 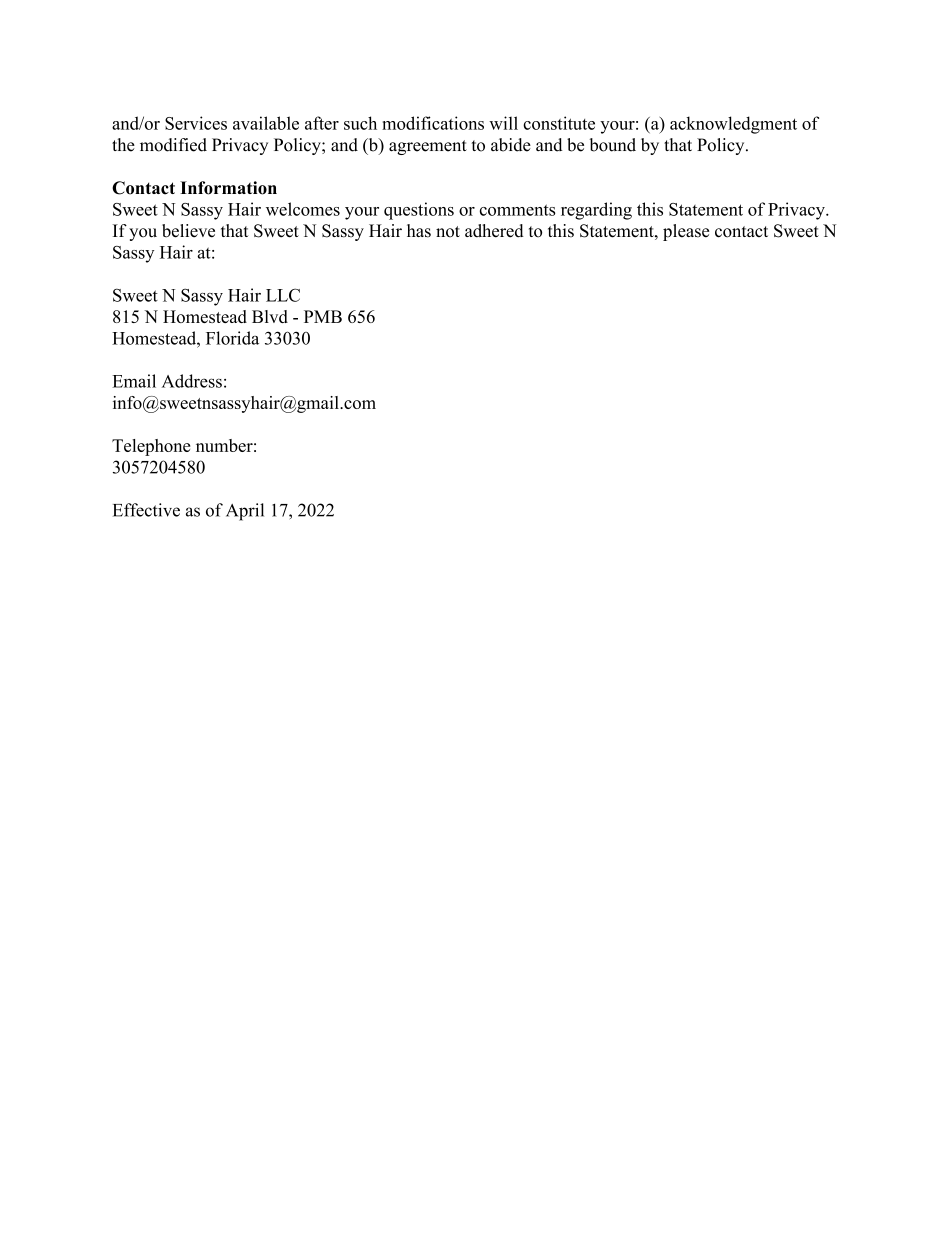 What do you see at coordinates (192, 381) in the screenshot?
I see `Address` at bounding box center [192, 381].
